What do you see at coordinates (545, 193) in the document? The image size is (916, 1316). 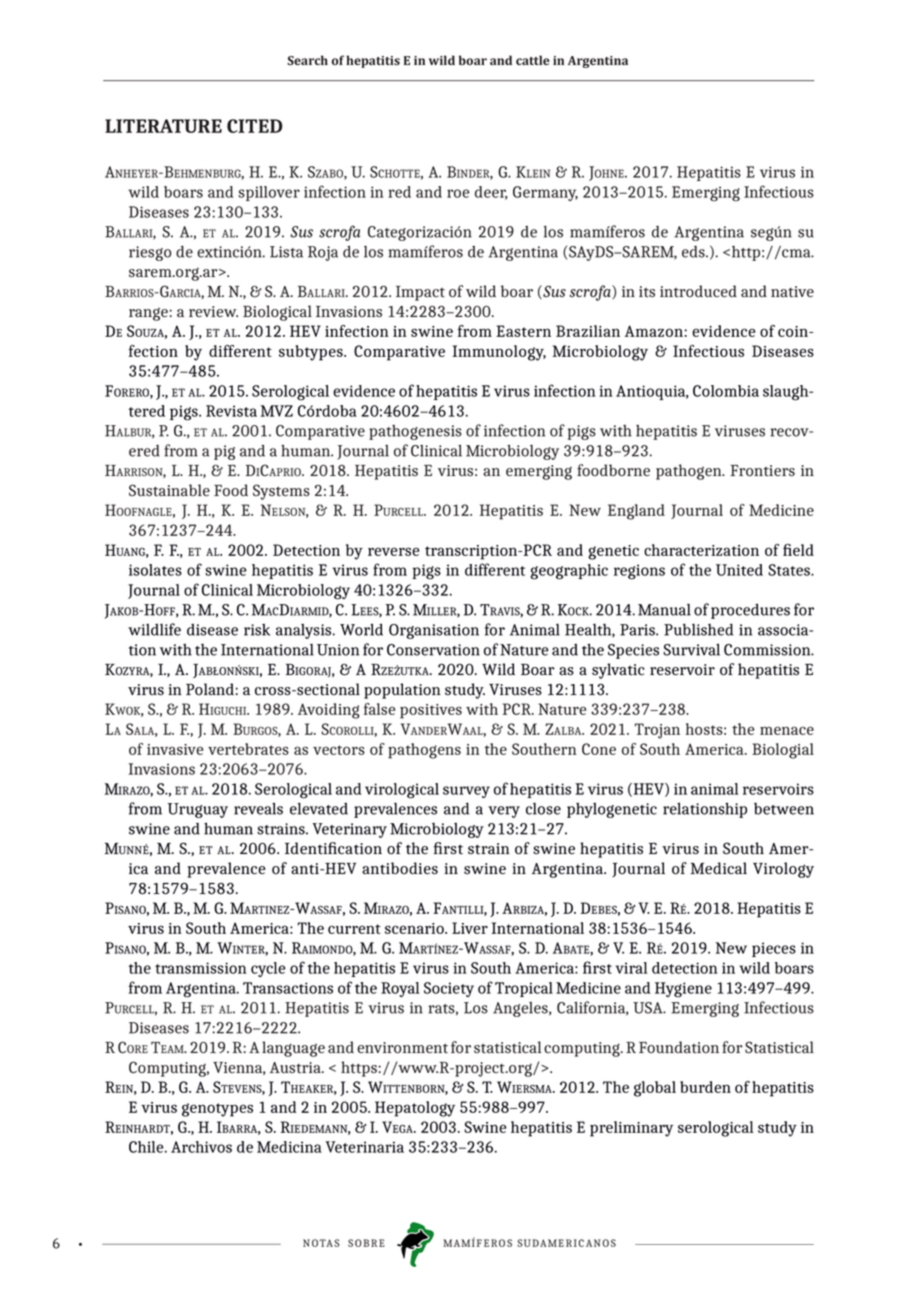 I see `Germany` at bounding box center [545, 193].
